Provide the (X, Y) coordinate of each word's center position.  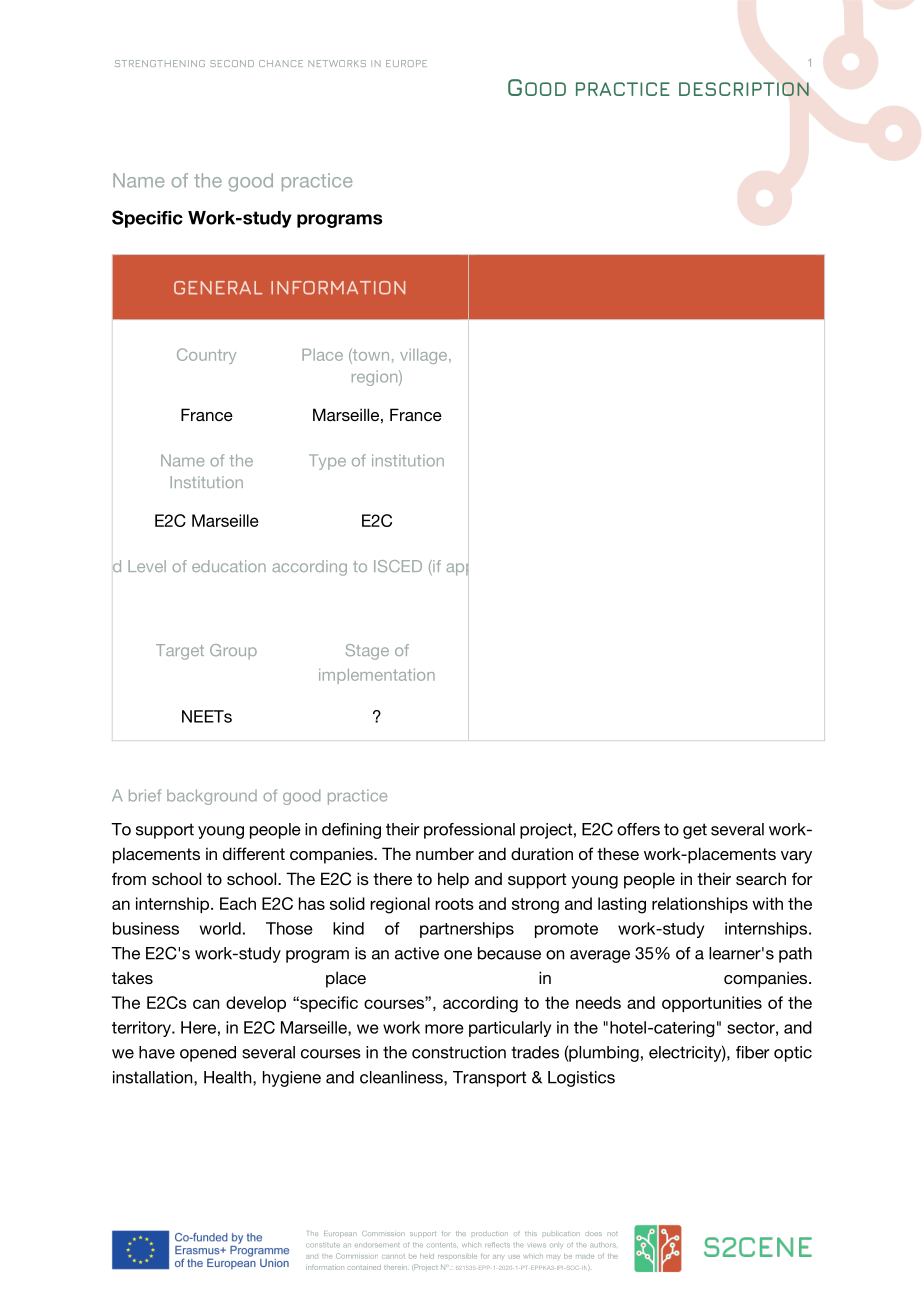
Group (233, 652)
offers (638, 829)
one (458, 955)
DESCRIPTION (744, 89)
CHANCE (281, 63)
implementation (377, 676)
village (425, 356)
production (490, 1233)
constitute (323, 1245)
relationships (700, 905)
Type (327, 462)
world (220, 928)
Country (206, 356)
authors (603, 1244)
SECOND (232, 63)
